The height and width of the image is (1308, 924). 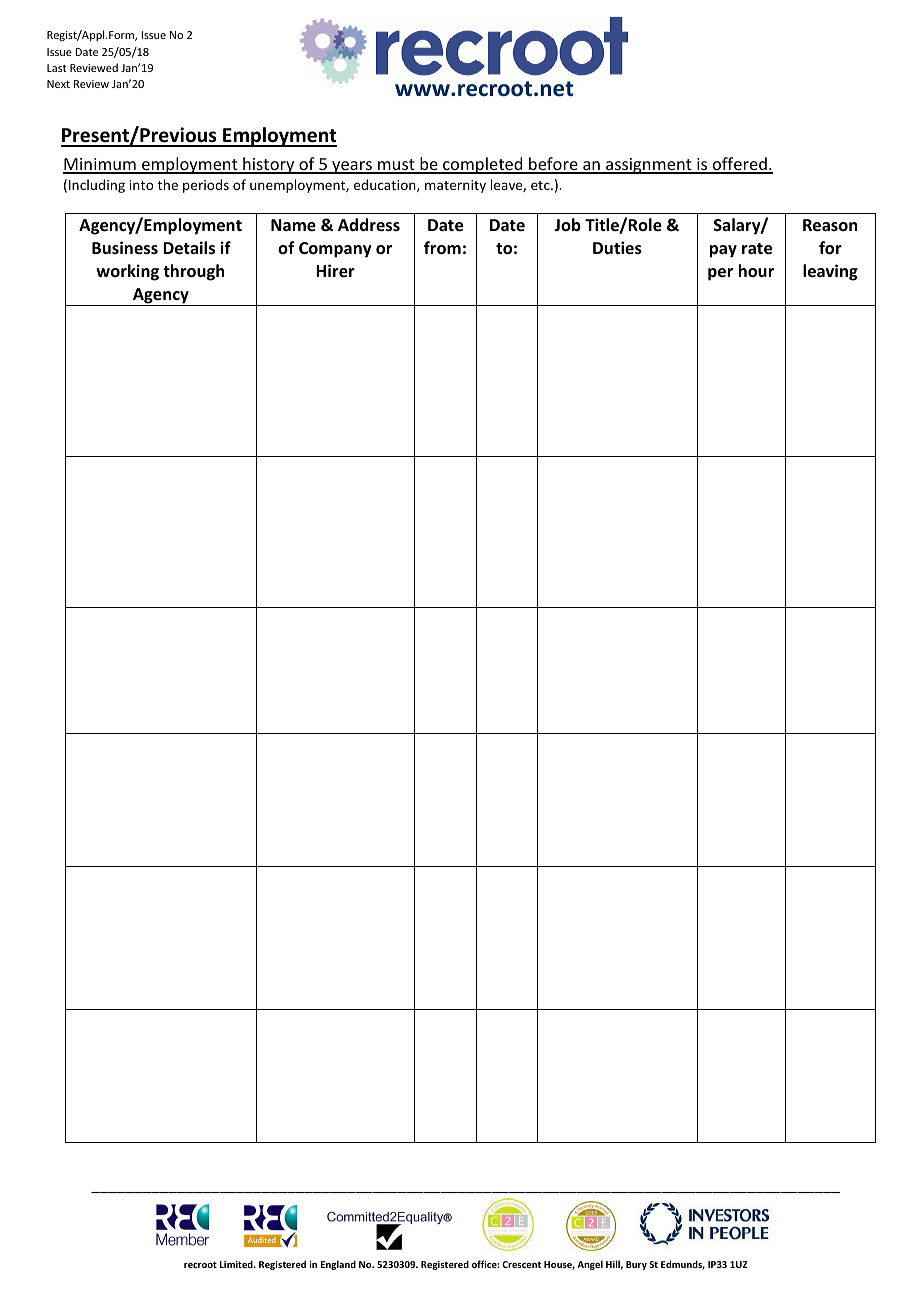 I want to click on England, so click(x=338, y=1265).
